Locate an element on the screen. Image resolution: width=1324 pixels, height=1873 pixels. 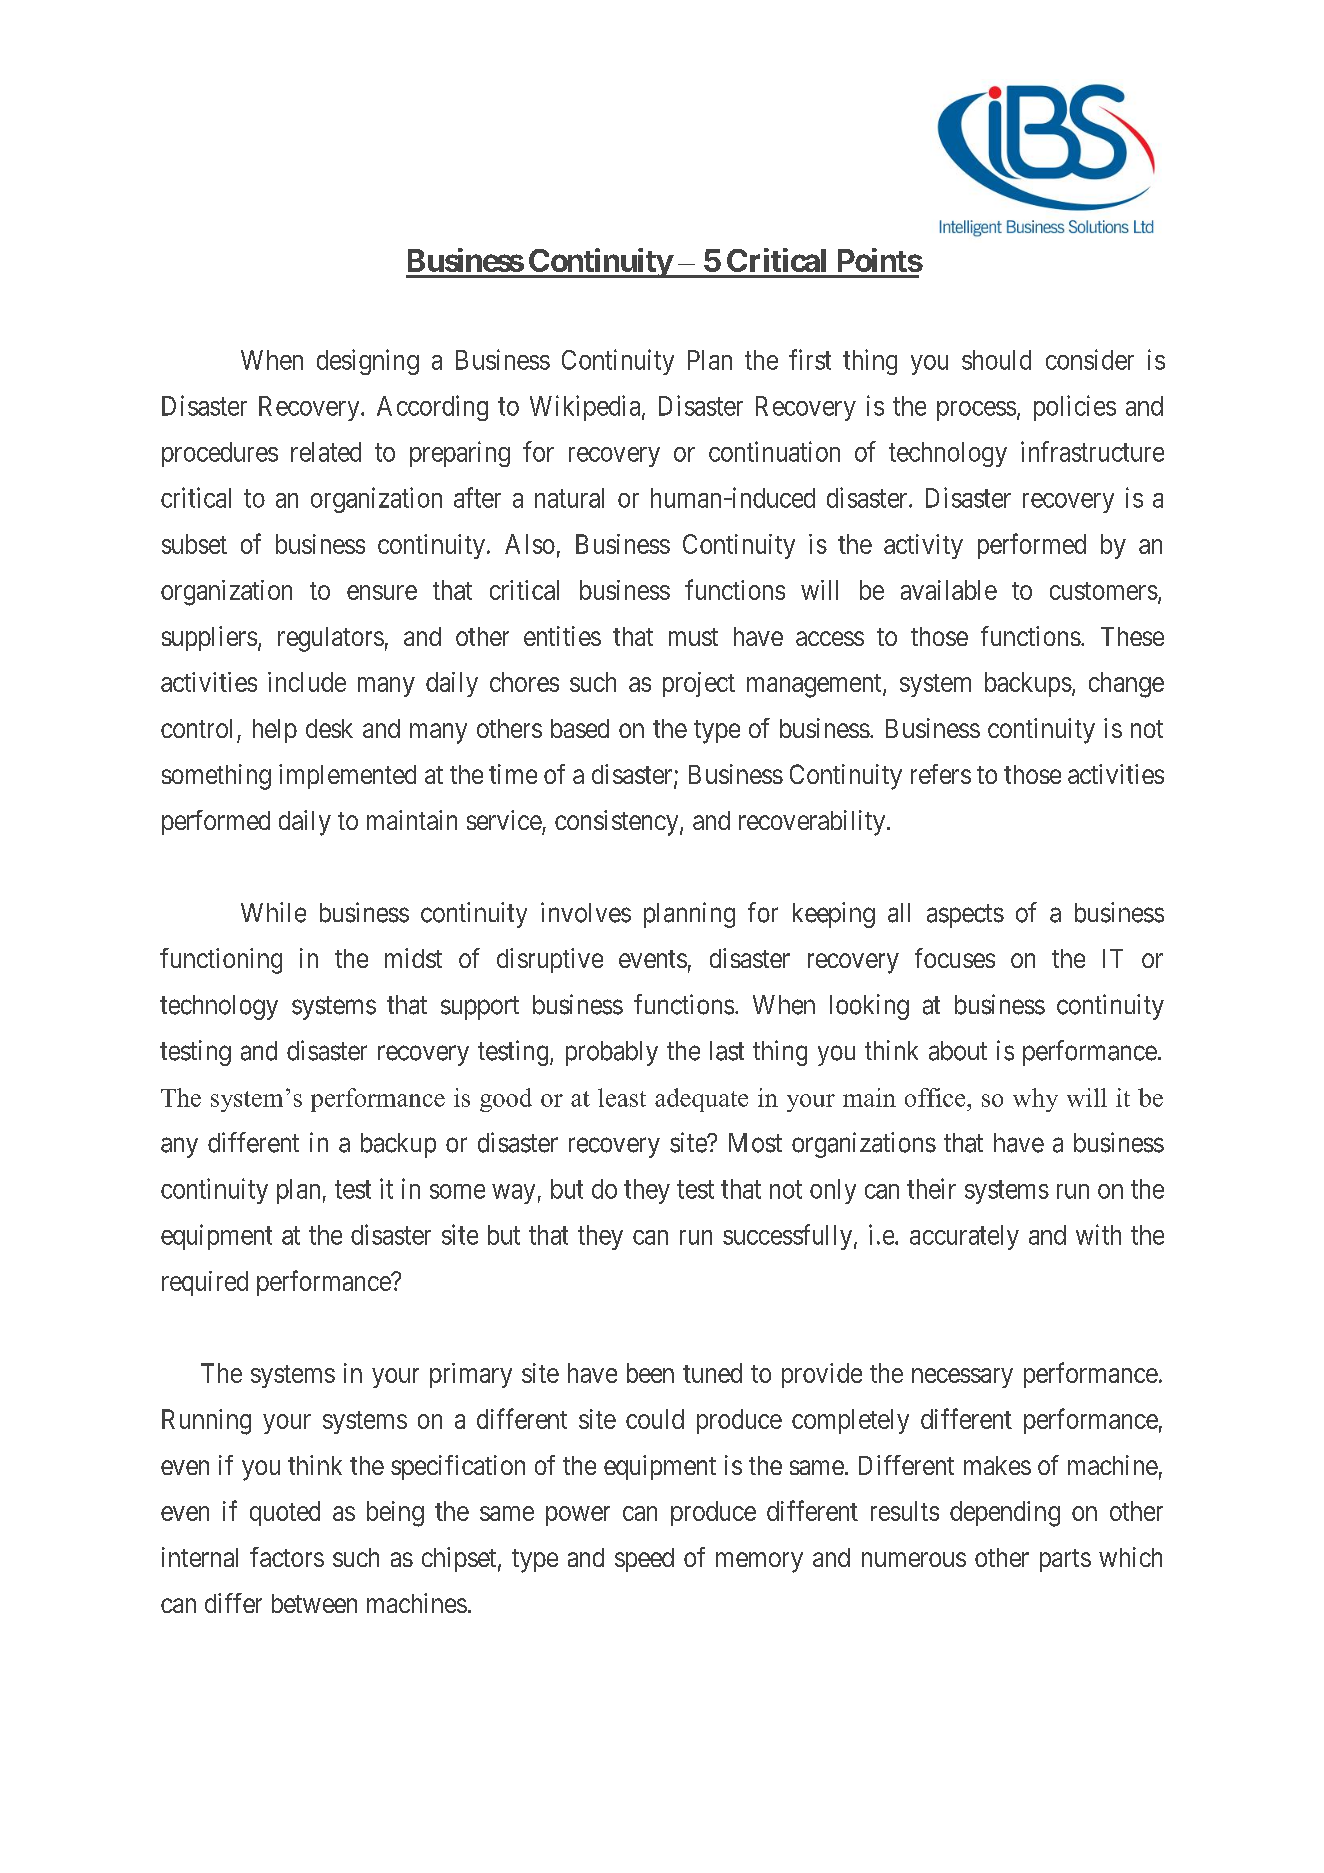
disruptive is located at coordinates (550, 960).
